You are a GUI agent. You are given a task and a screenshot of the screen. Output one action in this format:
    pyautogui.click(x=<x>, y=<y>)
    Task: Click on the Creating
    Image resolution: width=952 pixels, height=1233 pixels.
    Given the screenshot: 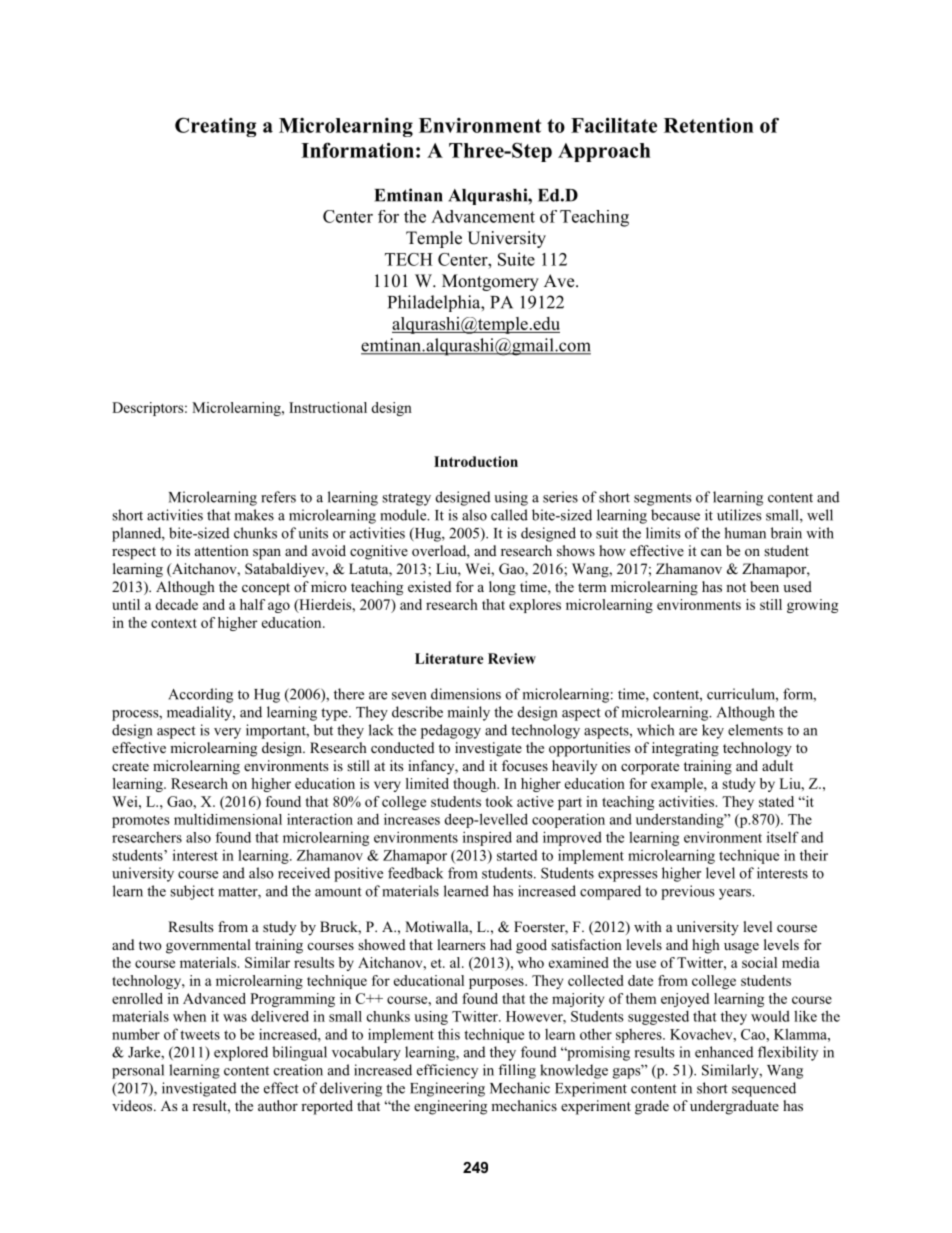 What is the action you would take?
    pyautogui.click(x=215, y=127)
